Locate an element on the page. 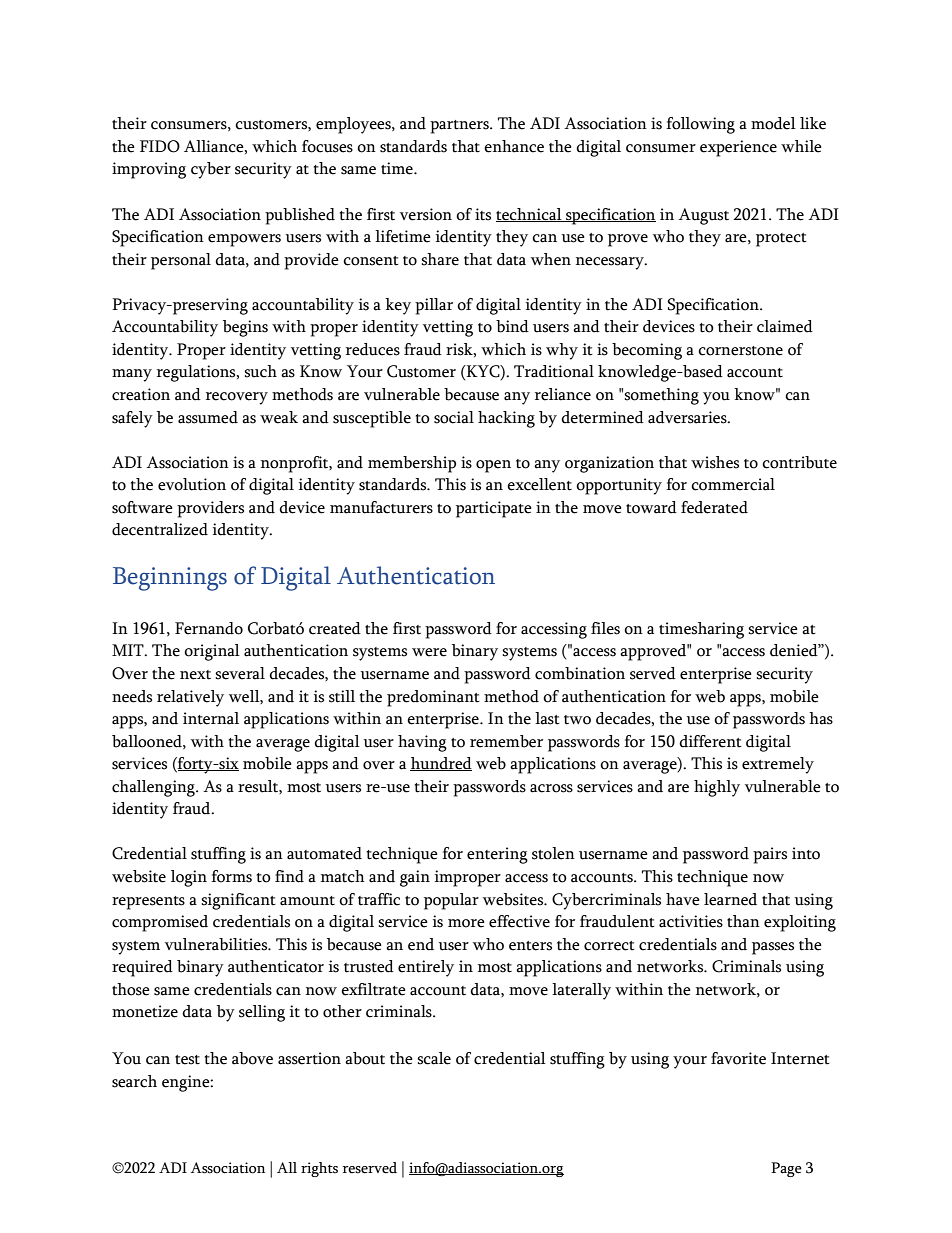  test is located at coordinates (187, 1060).
